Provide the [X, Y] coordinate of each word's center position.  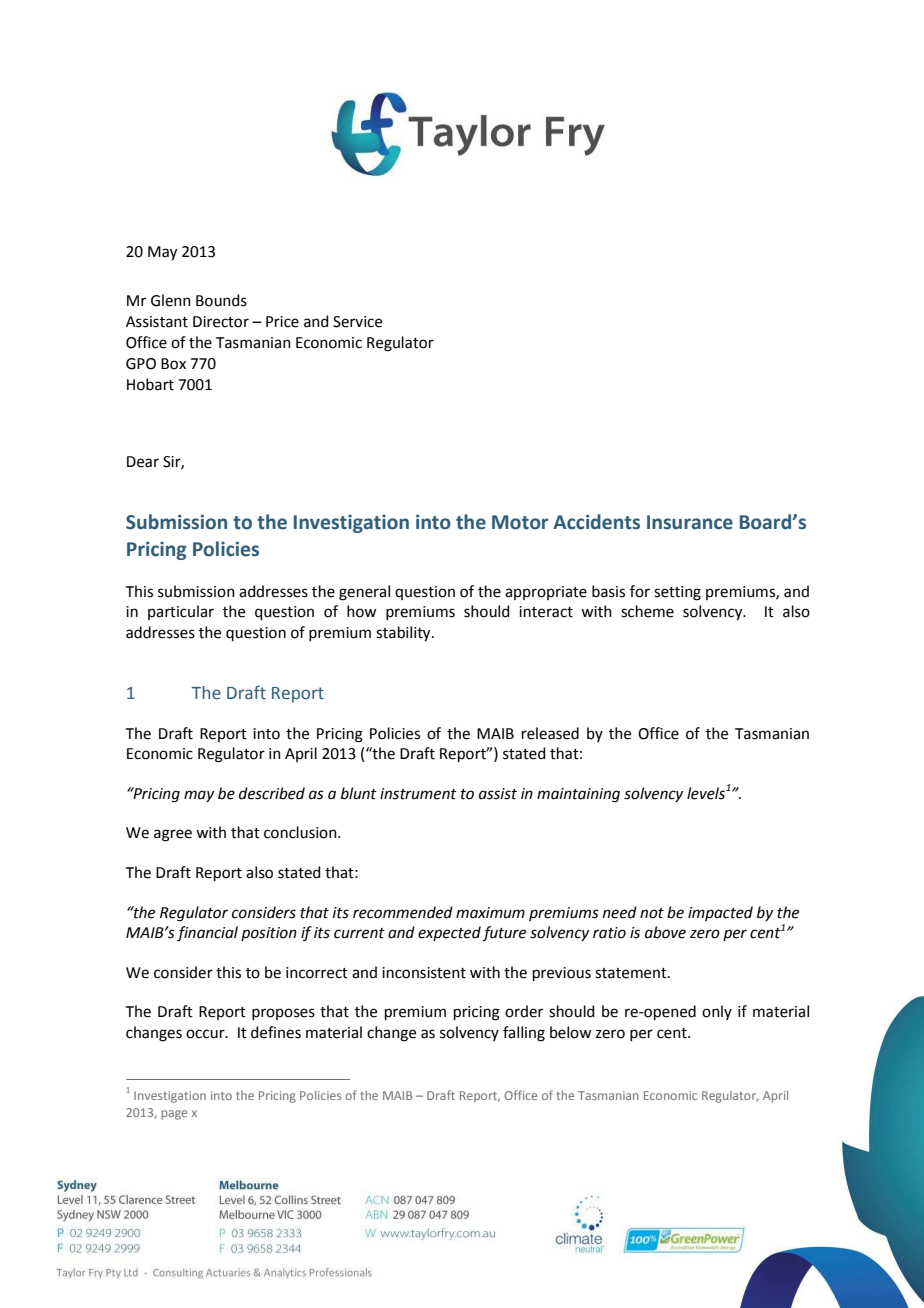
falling [524, 1034]
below [570, 1032]
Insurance [690, 522]
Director [221, 322]
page [174, 1115]
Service [357, 322]
